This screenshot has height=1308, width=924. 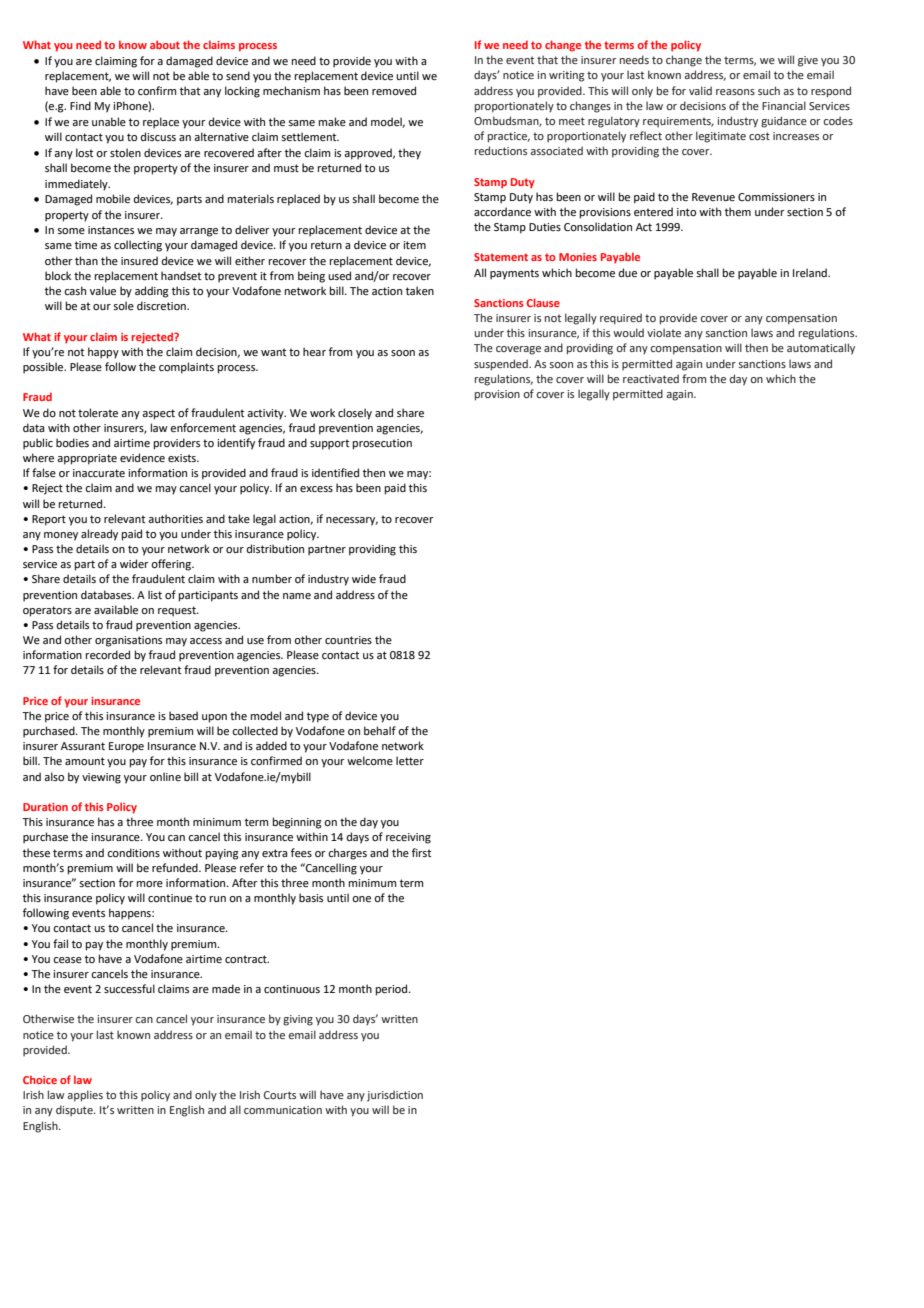 I want to click on reasons, so click(x=735, y=92).
